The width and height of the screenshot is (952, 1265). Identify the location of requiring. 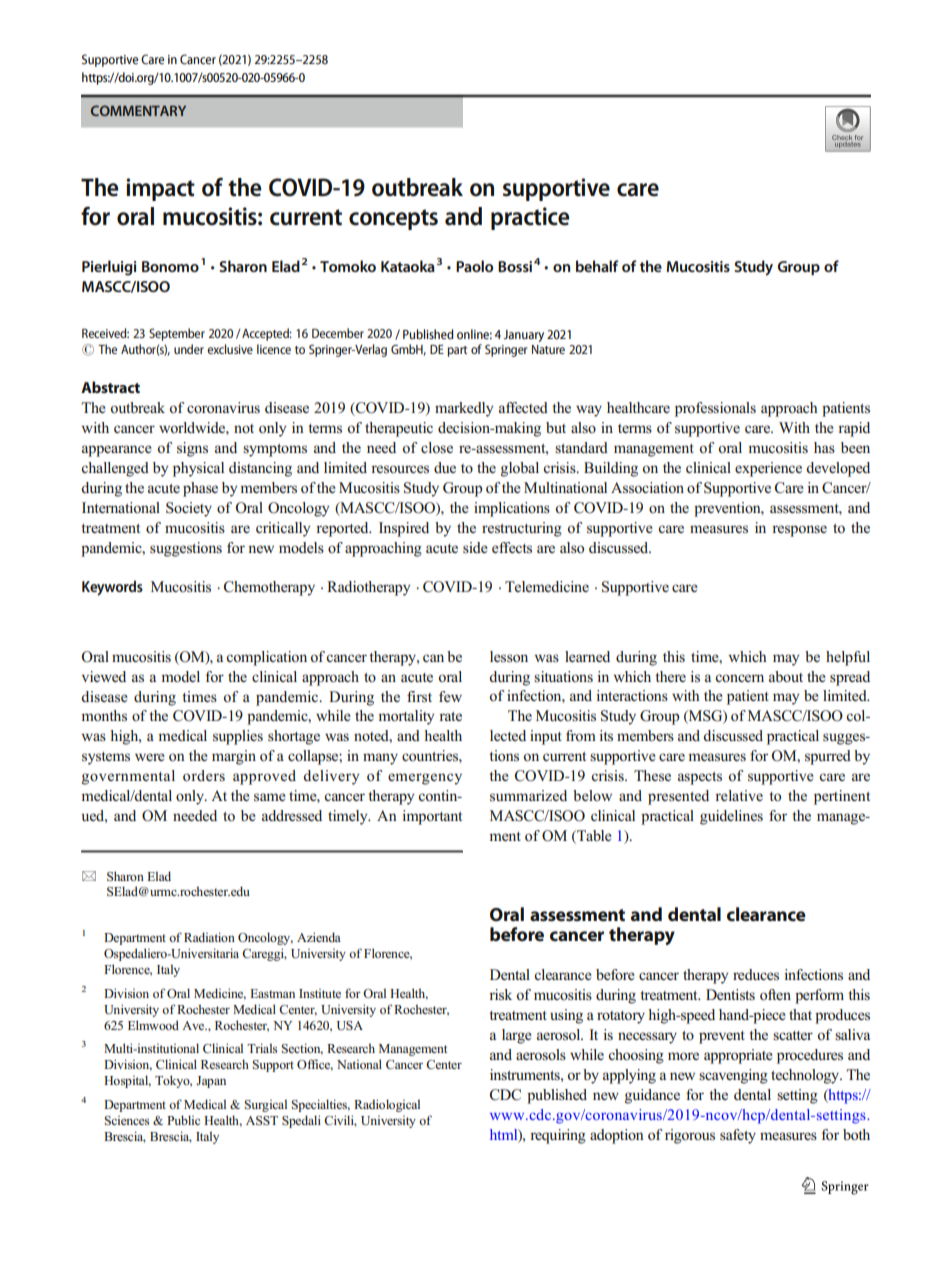
(558, 1136).
